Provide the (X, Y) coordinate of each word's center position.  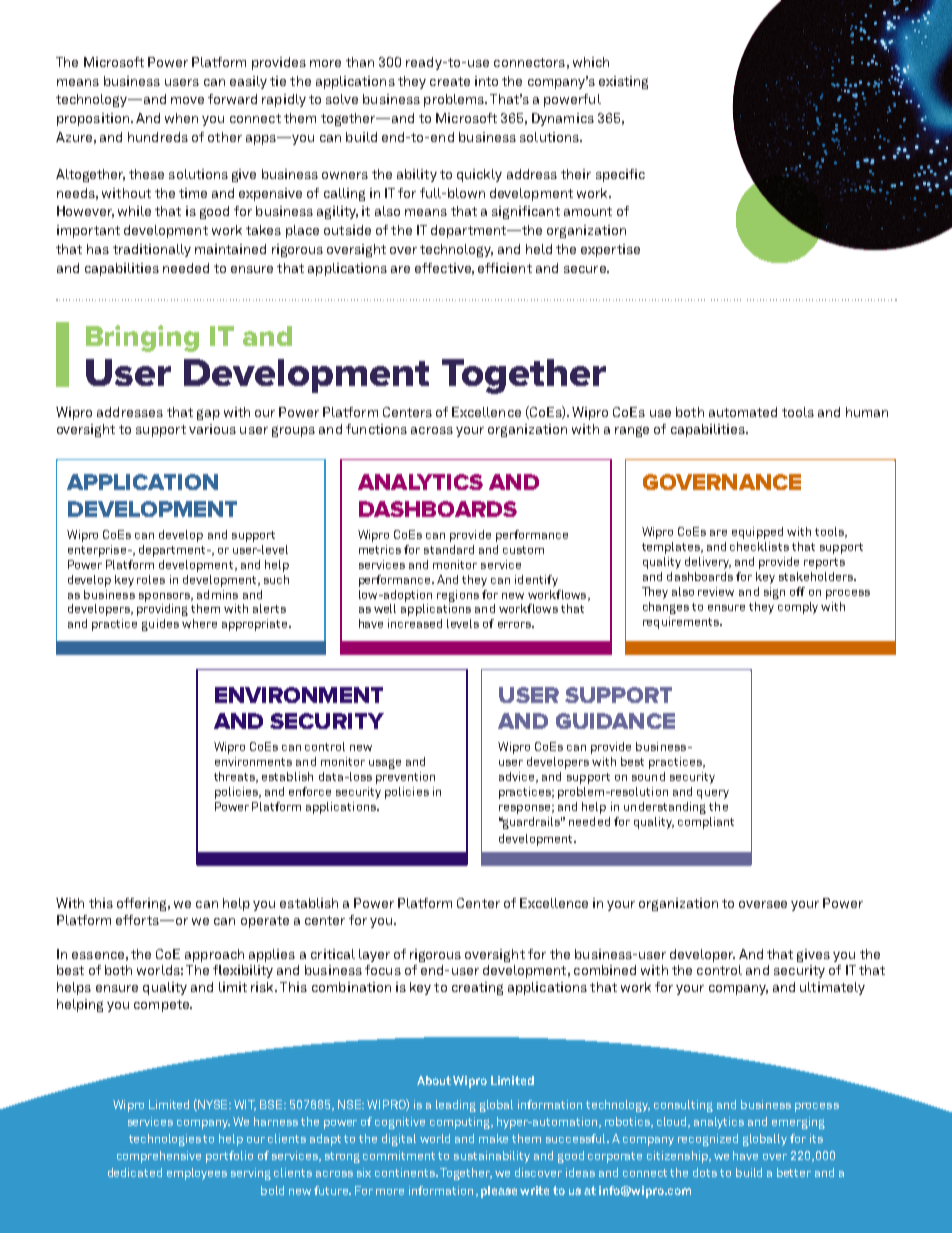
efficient (505, 268)
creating (477, 988)
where (199, 623)
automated (743, 412)
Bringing (142, 338)
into (486, 81)
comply (798, 608)
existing (623, 82)
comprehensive (159, 1157)
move (187, 100)
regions (458, 596)
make (493, 1138)
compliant (706, 823)
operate (265, 922)
